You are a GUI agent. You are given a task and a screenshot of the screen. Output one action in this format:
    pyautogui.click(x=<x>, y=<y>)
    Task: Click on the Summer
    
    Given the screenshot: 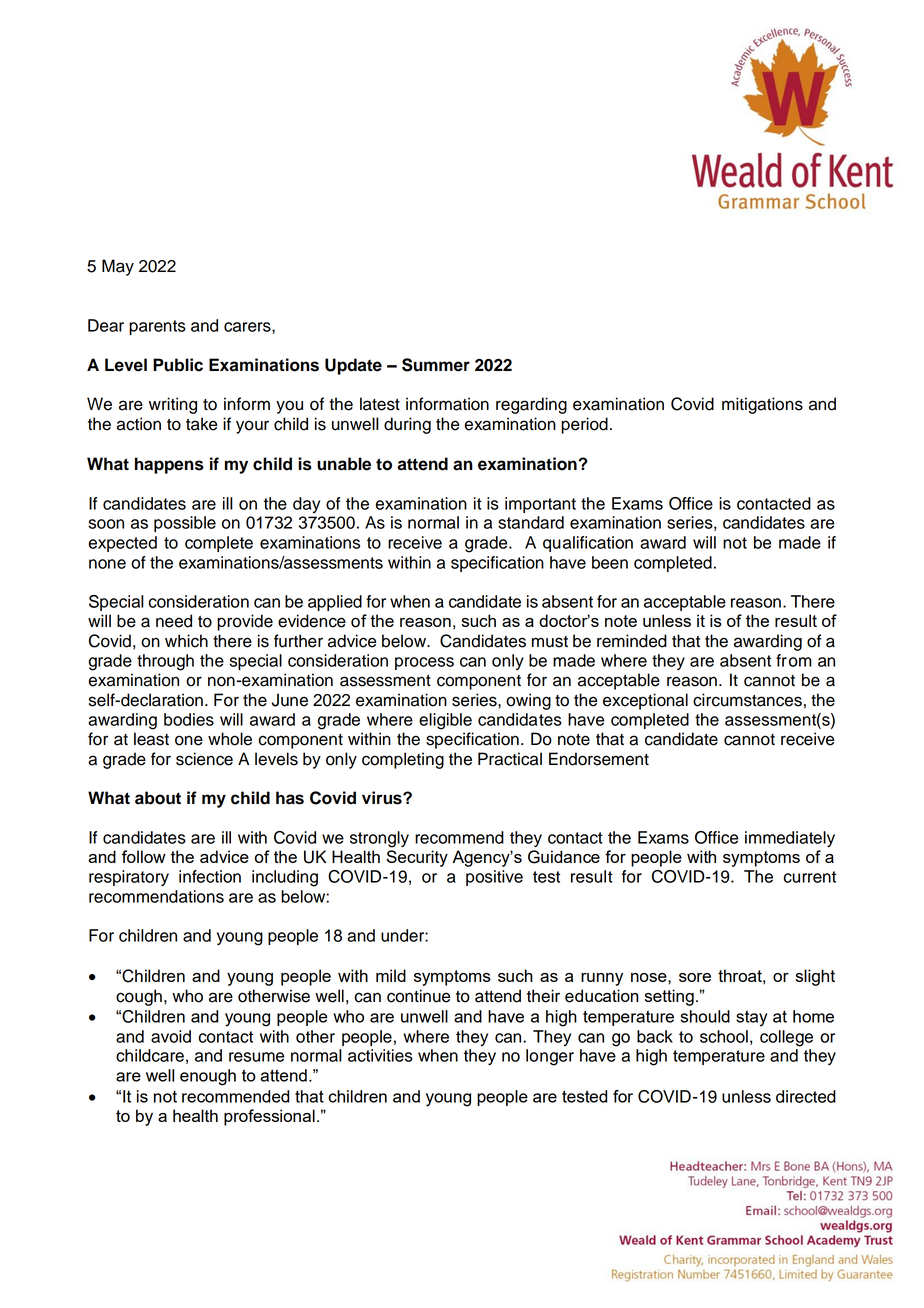 What is the action you would take?
    pyautogui.click(x=436, y=365)
